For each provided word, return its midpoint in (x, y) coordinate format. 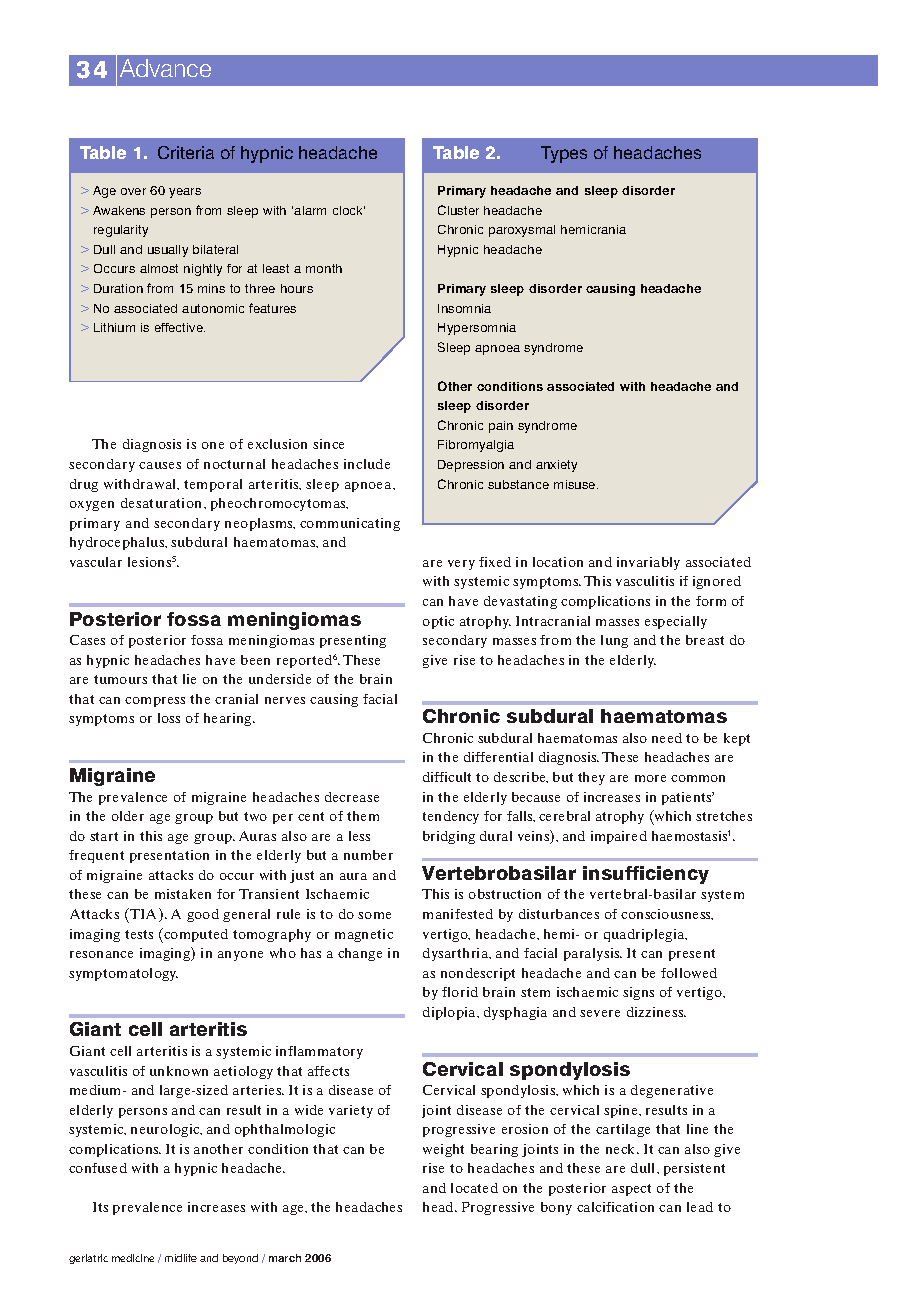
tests (139, 934)
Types (564, 154)
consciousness (667, 914)
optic (438, 622)
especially (676, 622)
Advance (165, 68)
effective (180, 327)
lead (700, 1207)
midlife (181, 1258)
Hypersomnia (477, 329)
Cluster (458, 210)
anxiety (556, 466)
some (374, 915)
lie (189, 679)
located (474, 1188)
